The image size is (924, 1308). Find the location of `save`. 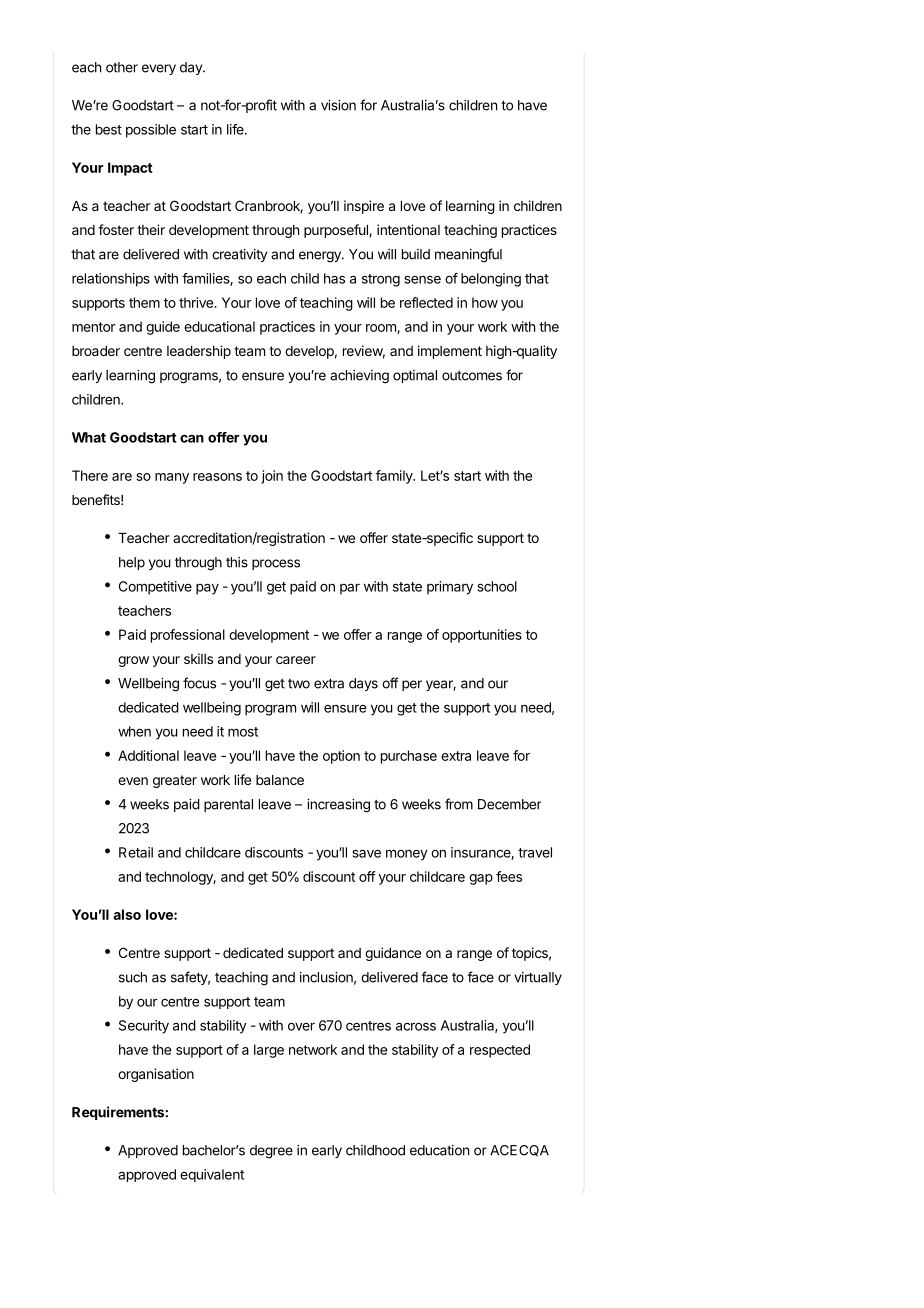

save is located at coordinates (367, 853).
